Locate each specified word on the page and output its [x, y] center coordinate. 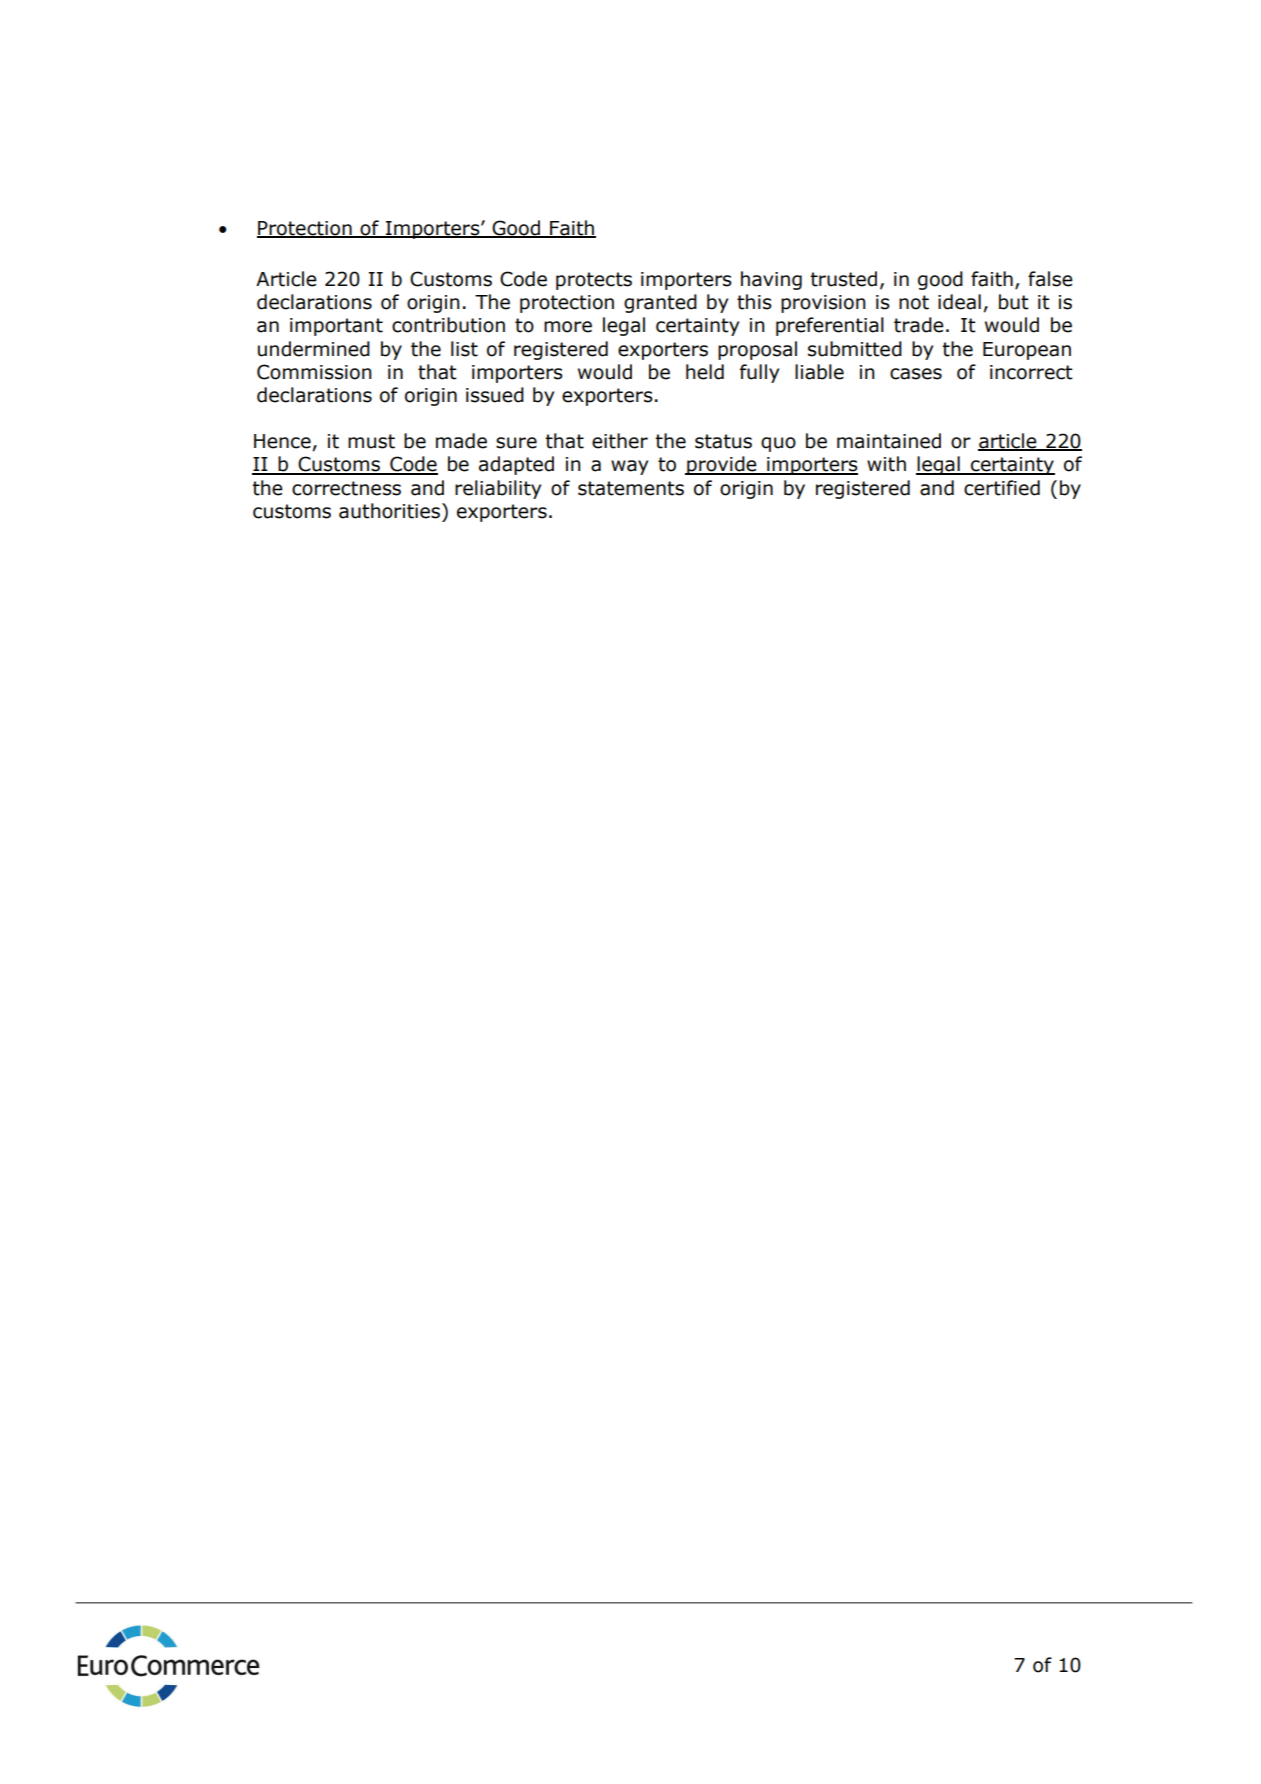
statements [631, 488]
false [1050, 279]
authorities [389, 511]
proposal [757, 350]
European [1027, 351]
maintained [889, 441]
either [620, 441]
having [771, 280]
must [371, 441]
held [705, 372]
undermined [314, 349]
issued [495, 395]
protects [594, 281]
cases [916, 374]
